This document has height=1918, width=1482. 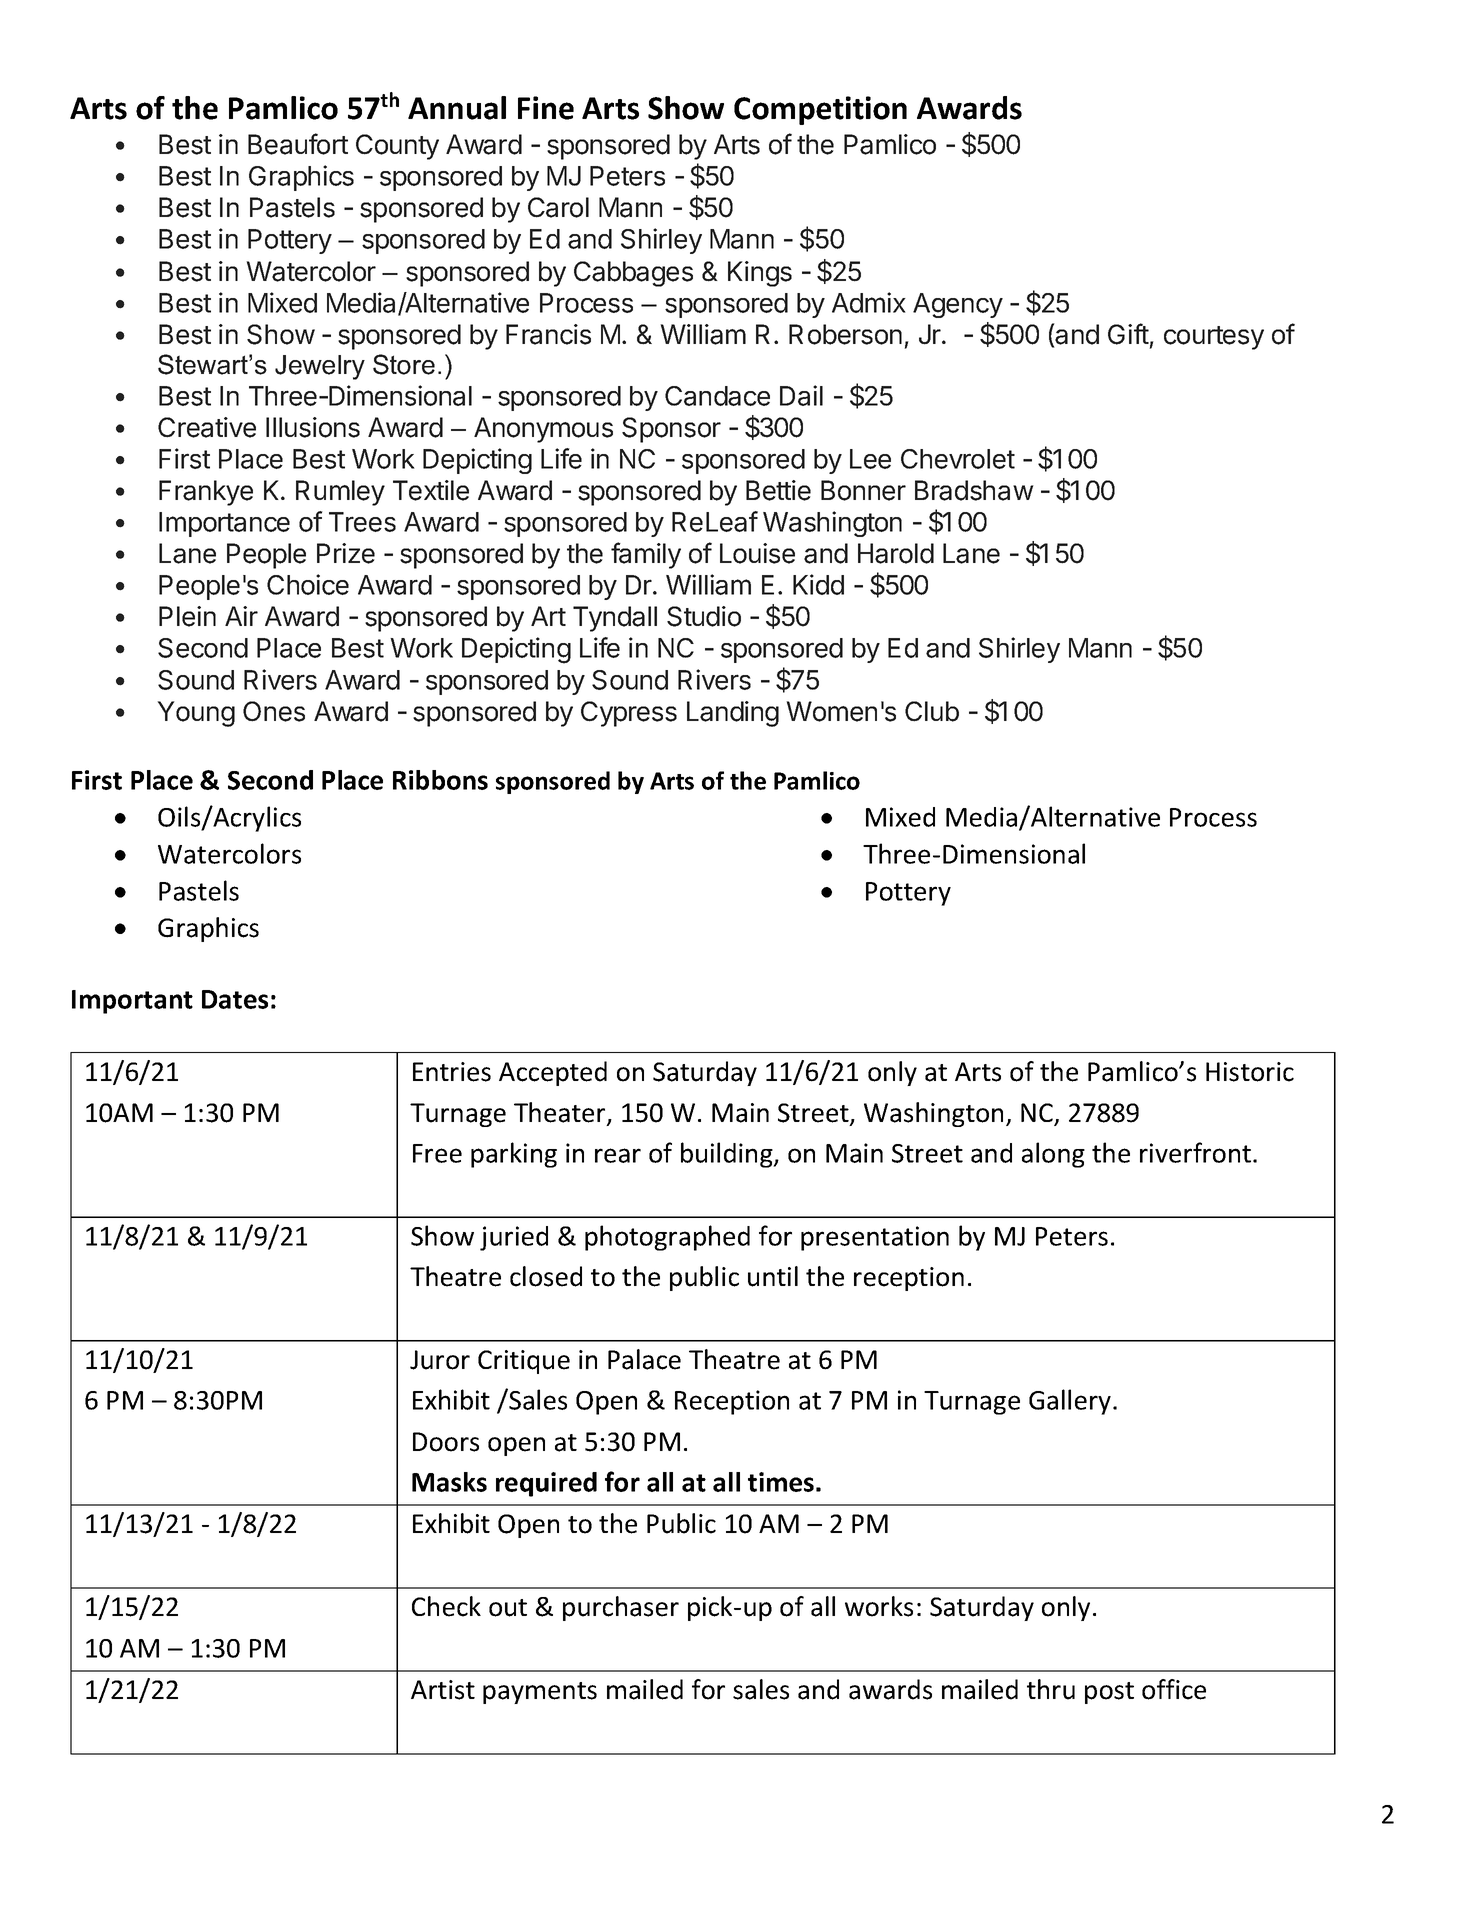 I want to click on photographed, so click(x=667, y=1238).
